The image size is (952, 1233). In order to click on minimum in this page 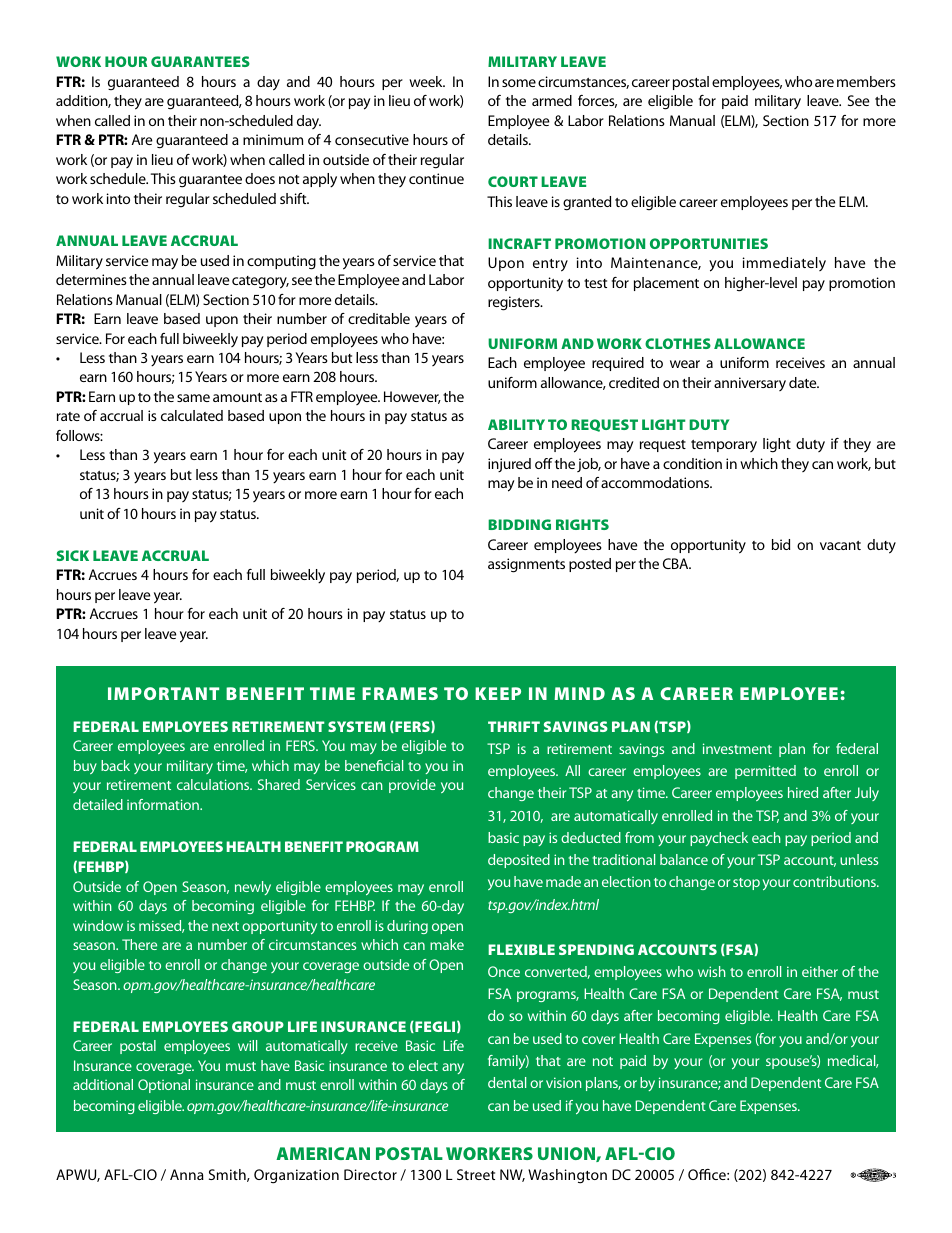, I will do `click(273, 139)`.
